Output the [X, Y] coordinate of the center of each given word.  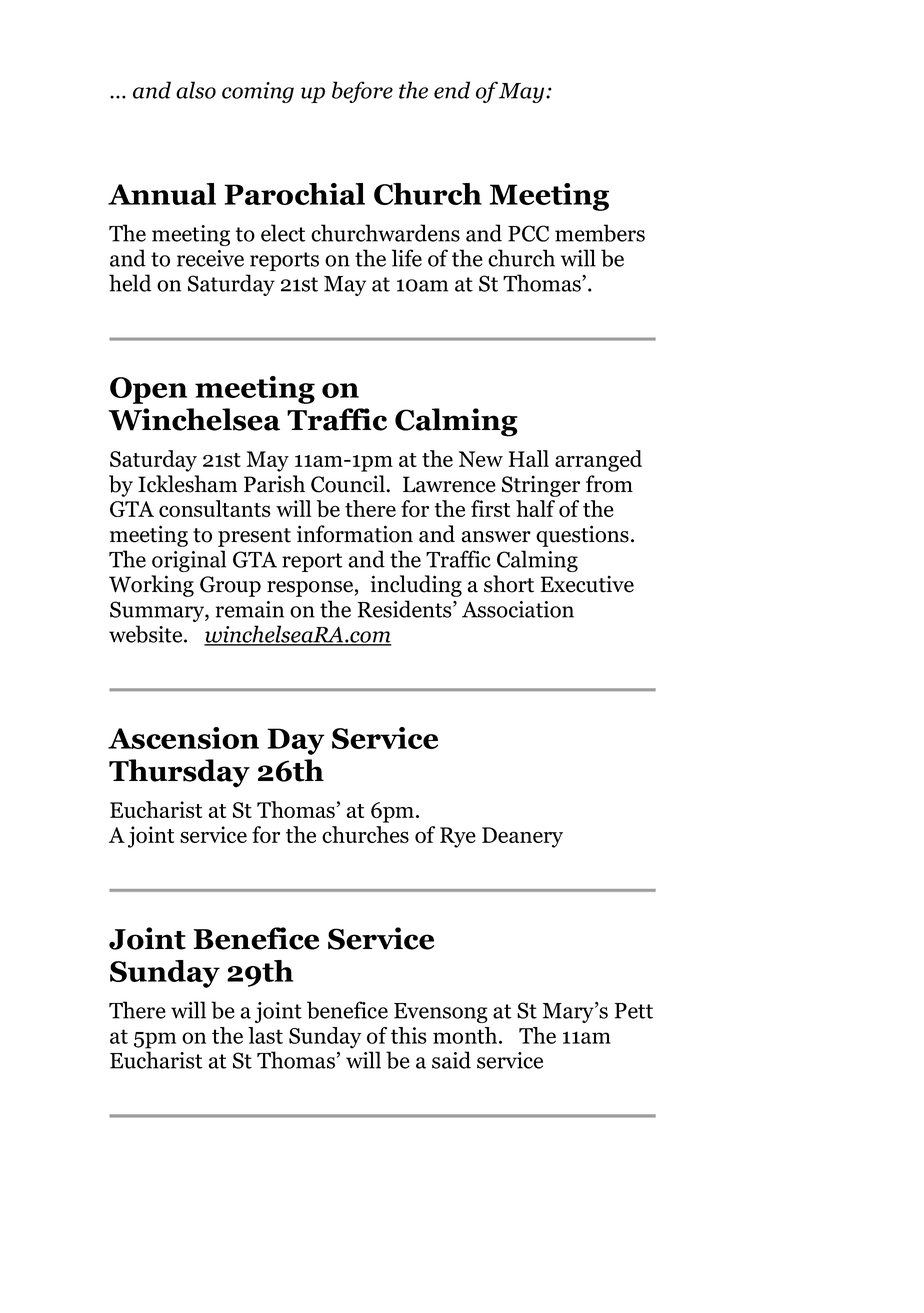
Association [518, 609]
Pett [634, 1011]
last [265, 1035]
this [409, 1035]
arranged [598, 461]
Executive [587, 584]
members [600, 233]
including [416, 586]
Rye [458, 837]
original [189, 561]
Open [148, 390]
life [407, 258]
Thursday [179, 773]
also [196, 90]
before [362, 92]
